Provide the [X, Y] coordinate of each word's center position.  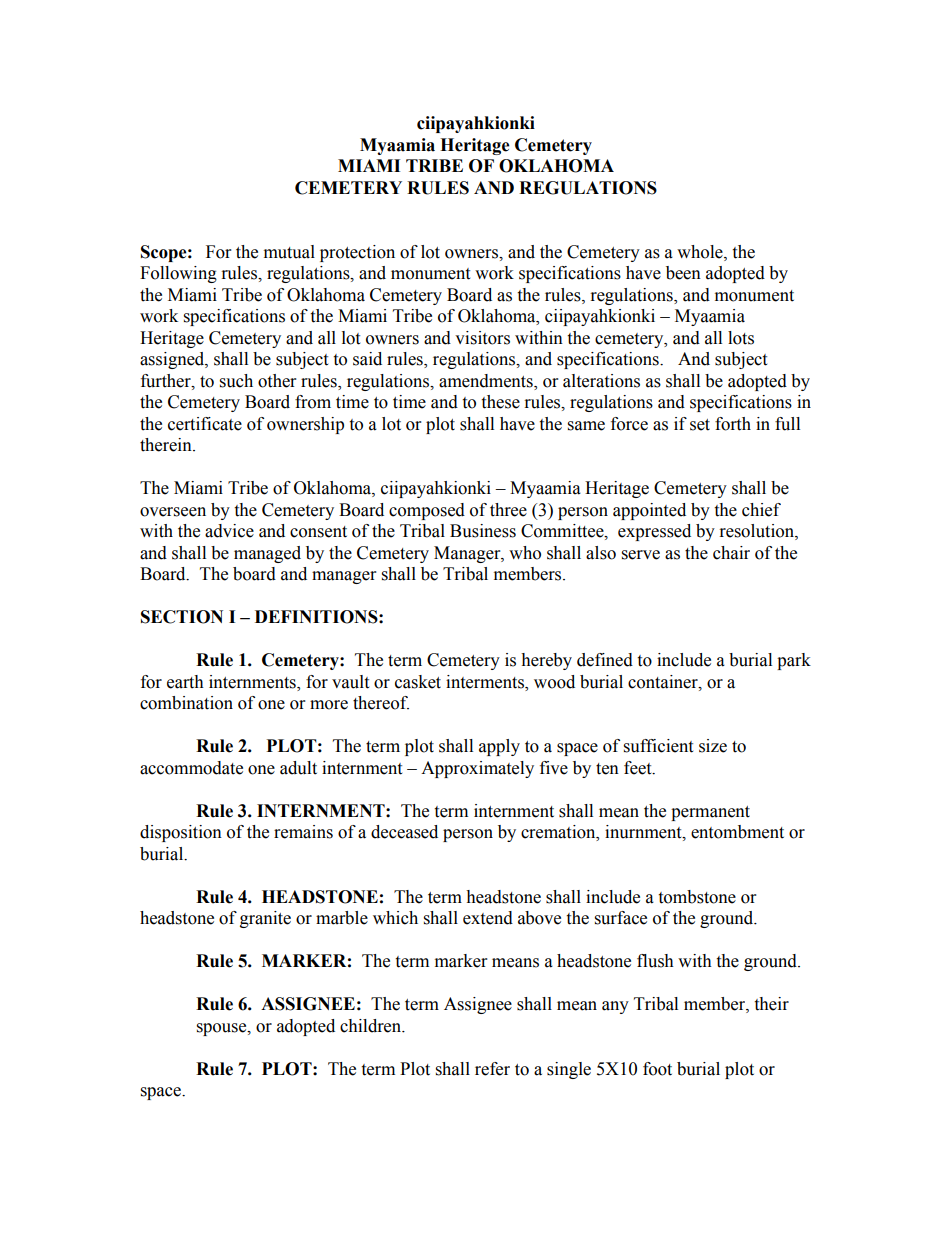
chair [731, 553]
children [372, 1026]
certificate [205, 424]
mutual [289, 252]
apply [499, 747]
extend [488, 918]
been [683, 273]
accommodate [191, 768]
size [713, 746]
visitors [482, 338]
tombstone [697, 897]
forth [733, 424]
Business [483, 531]
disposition [181, 833]
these [500, 402]
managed [267, 554]
